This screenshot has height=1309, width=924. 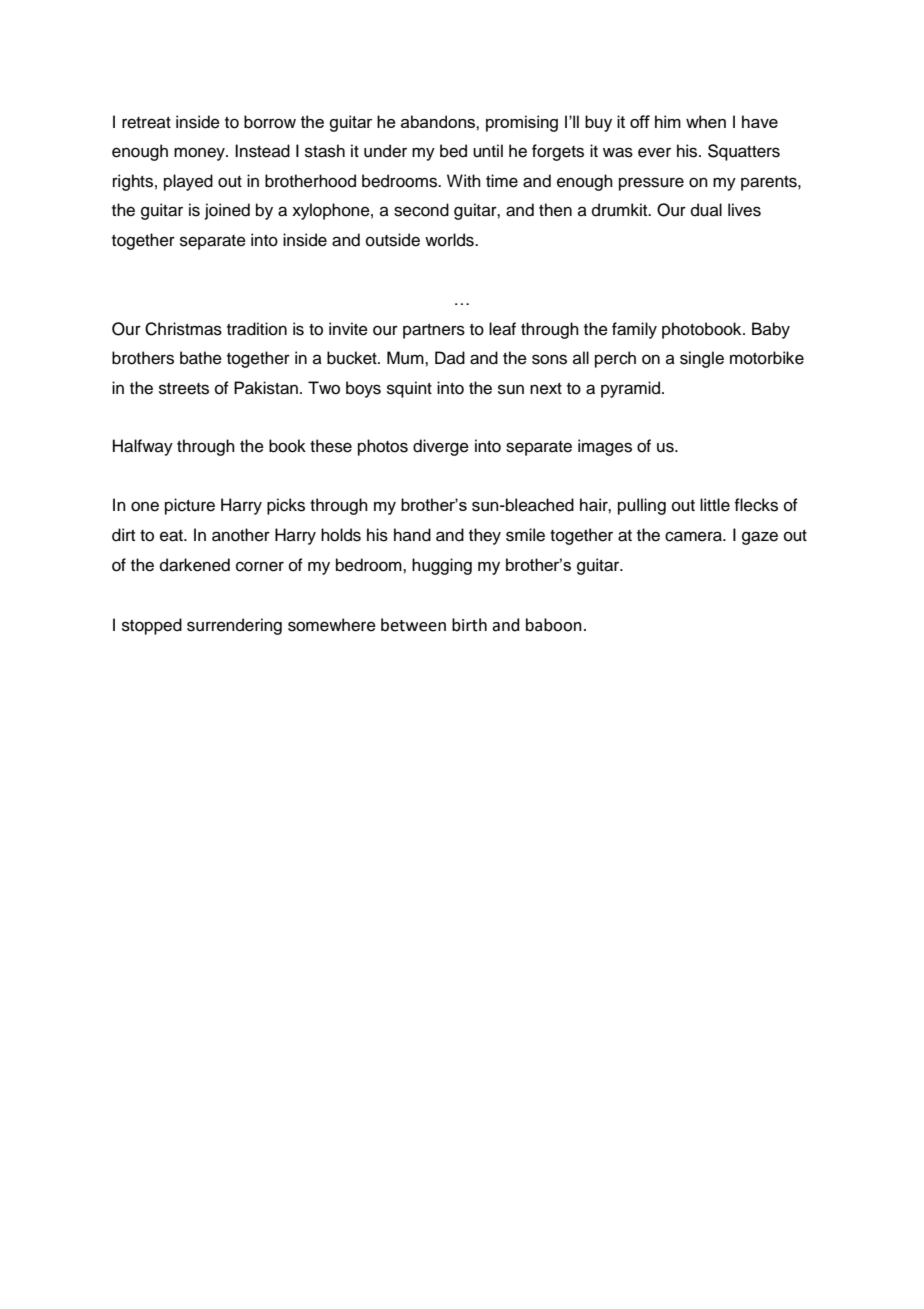 What do you see at coordinates (554, 625) in the screenshot?
I see `baboon` at bounding box center [554, 625].
